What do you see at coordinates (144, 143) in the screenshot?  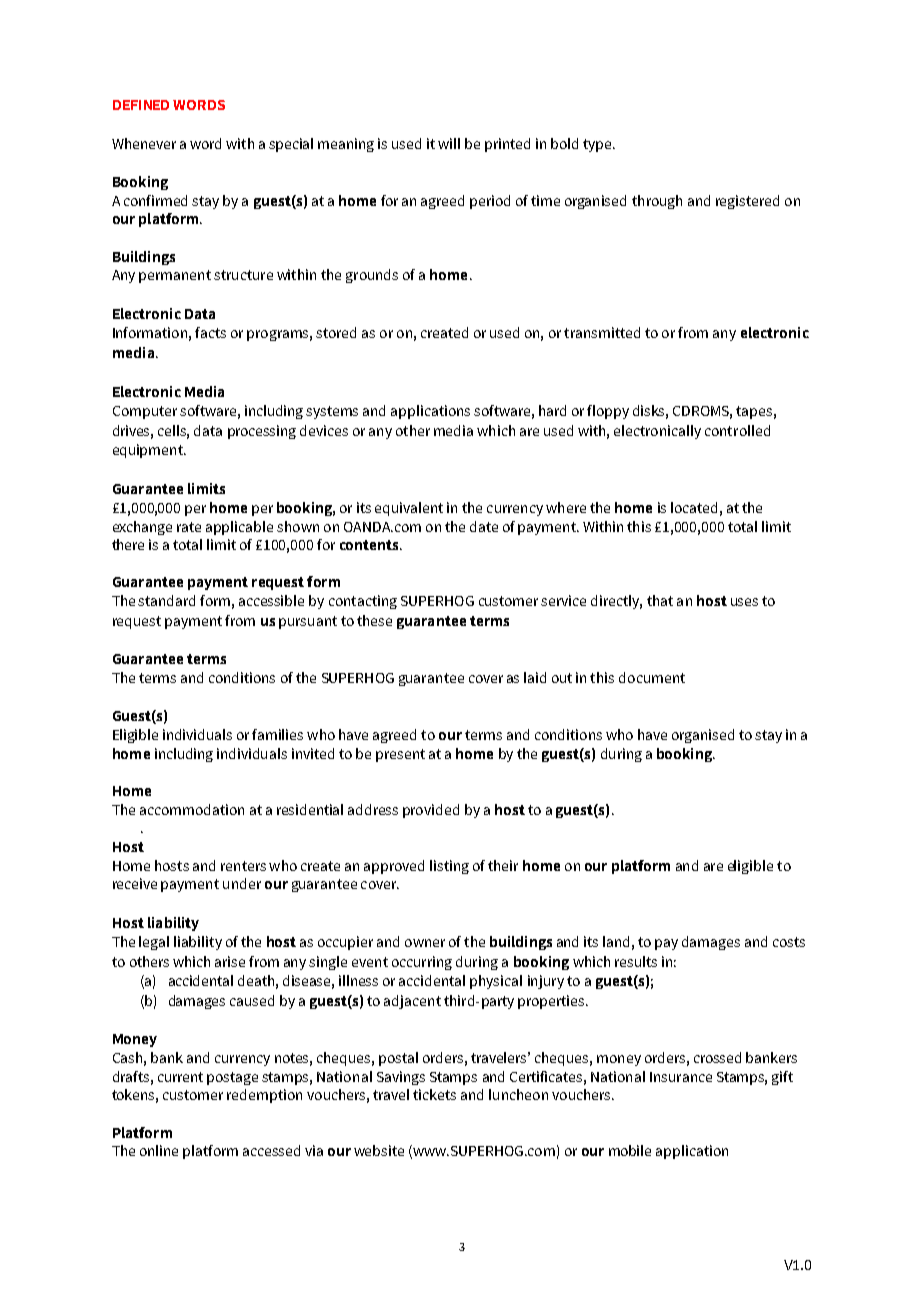 I see `Whenever` at bounding box center [144, 143].
